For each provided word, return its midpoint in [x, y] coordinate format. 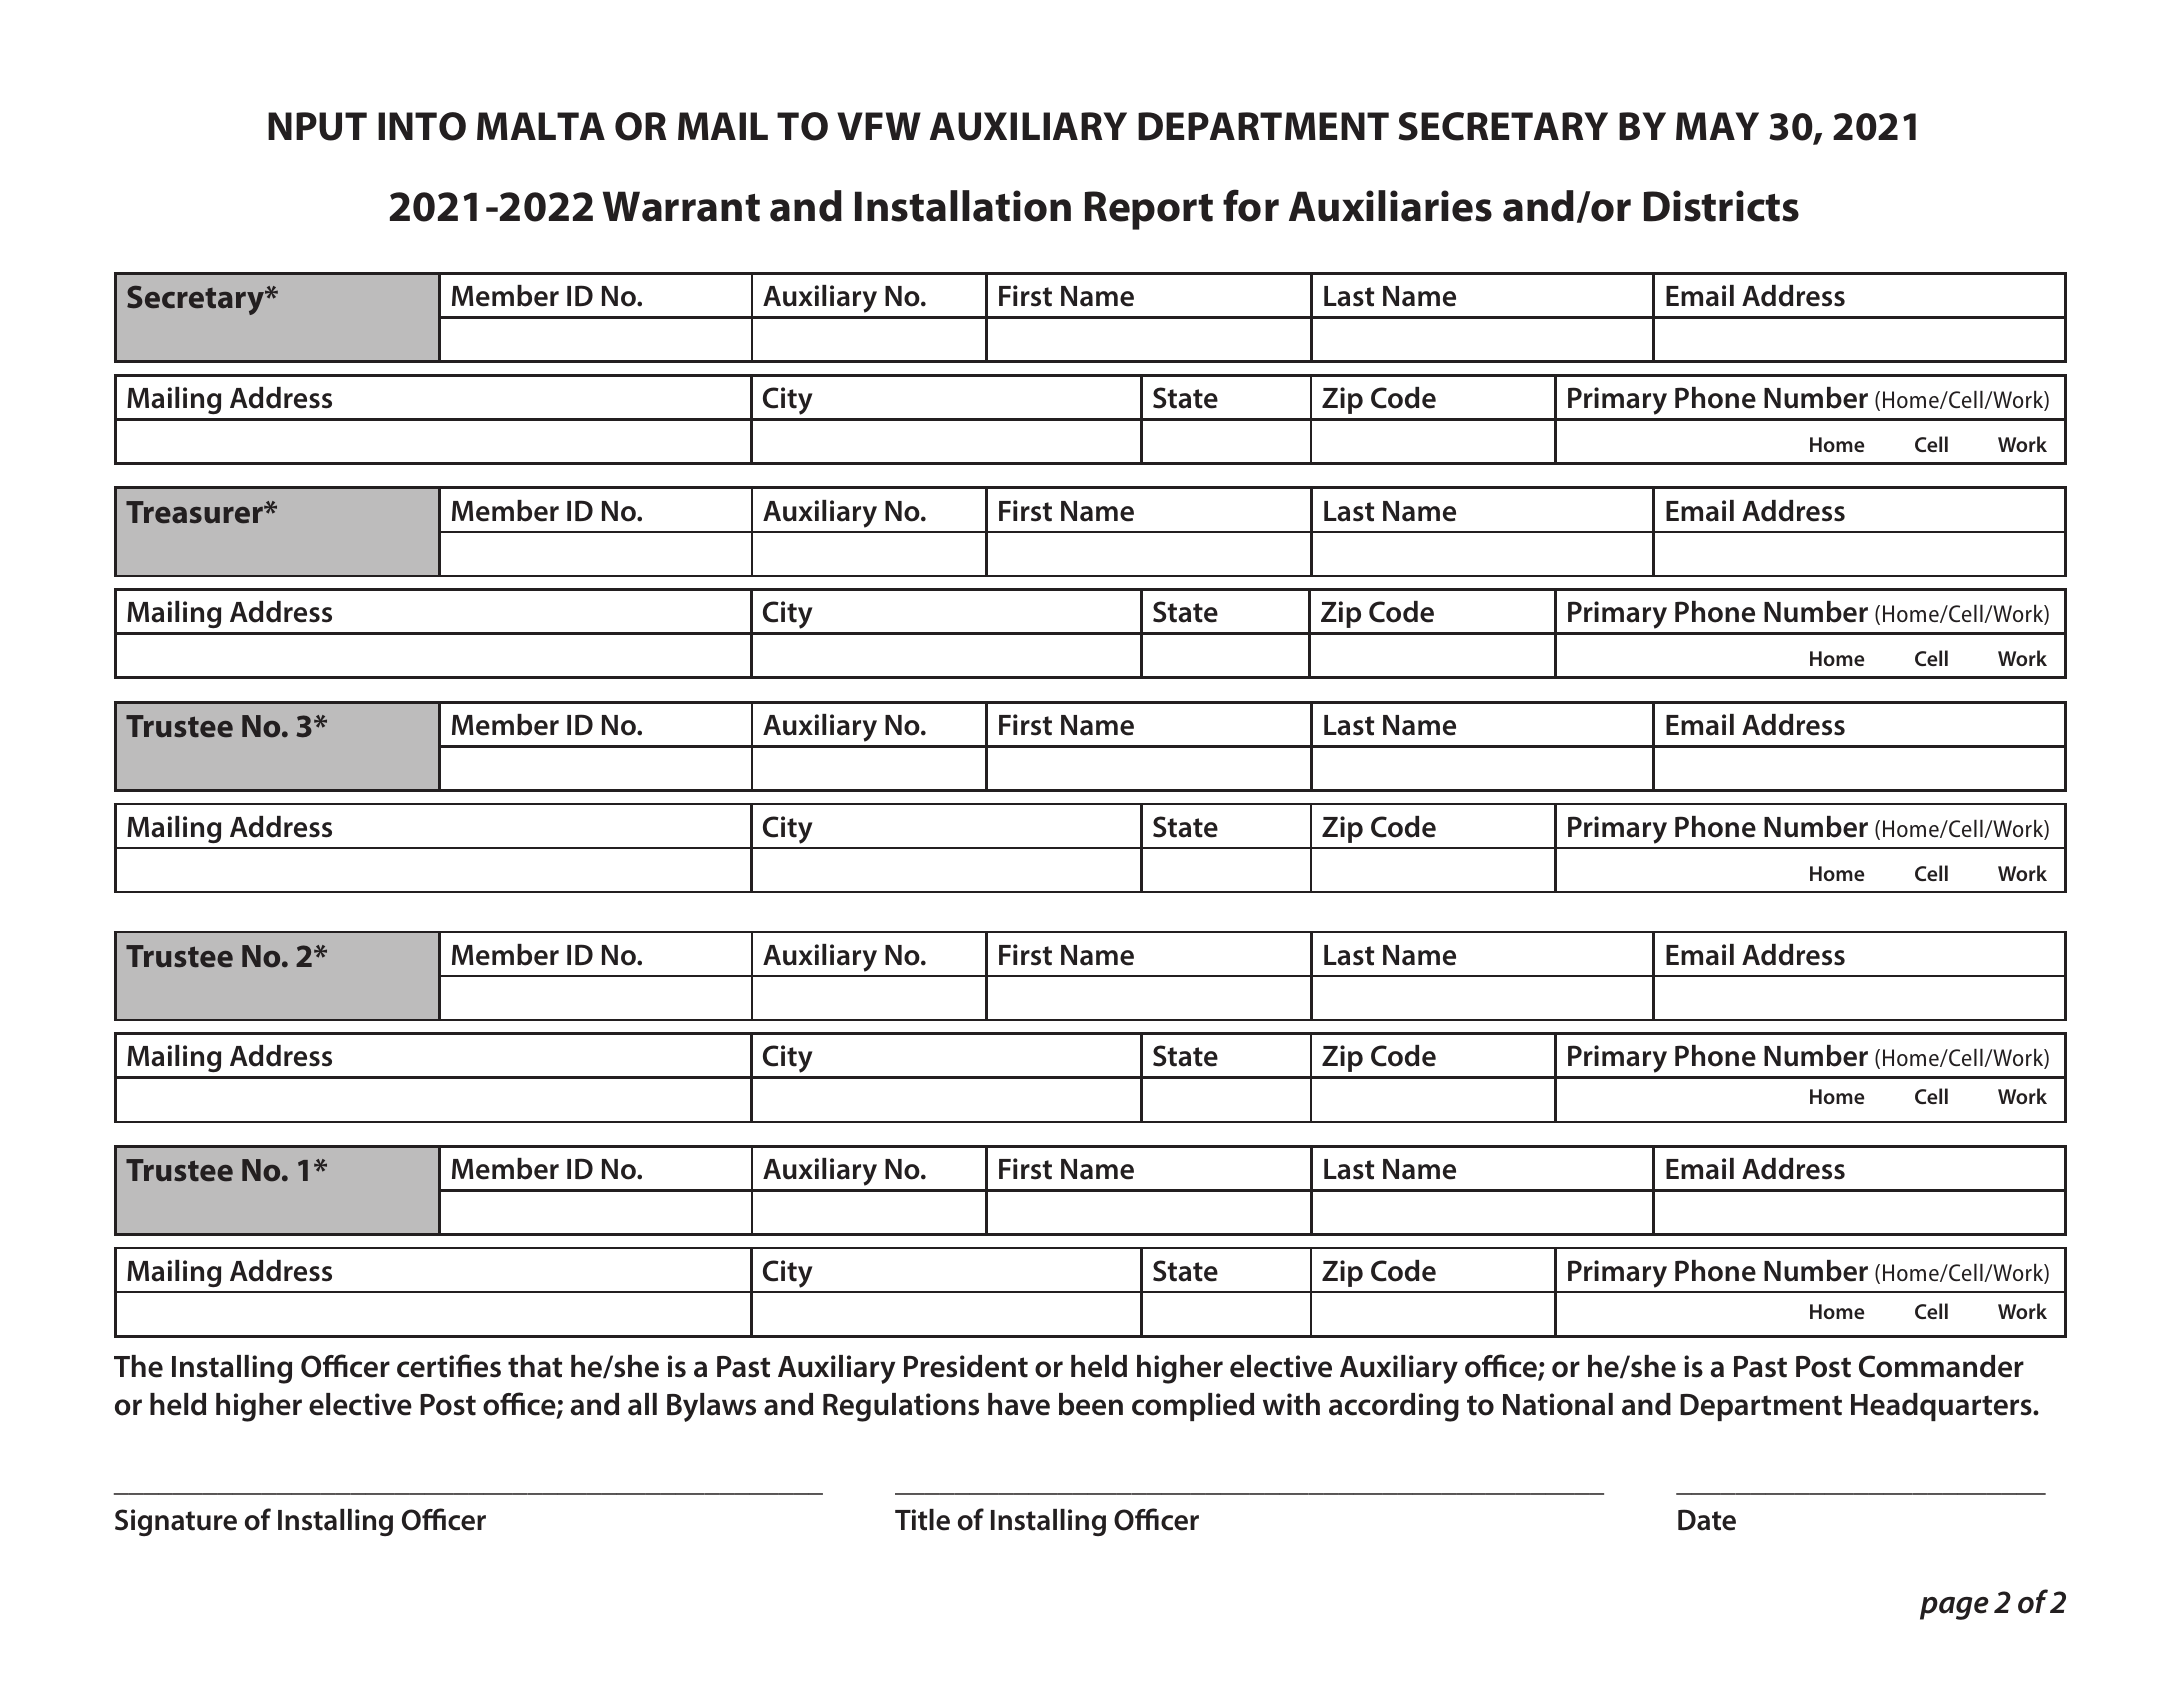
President [966, 1366]
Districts [1721, 206]
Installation [963, 206]
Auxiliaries [1390, 206]
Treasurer [195, 512]
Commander [1941, 1366]
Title [922, 1520]
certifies [449, 1366]
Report [1149, 210]
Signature [176, 1522]
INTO [422, 126]
